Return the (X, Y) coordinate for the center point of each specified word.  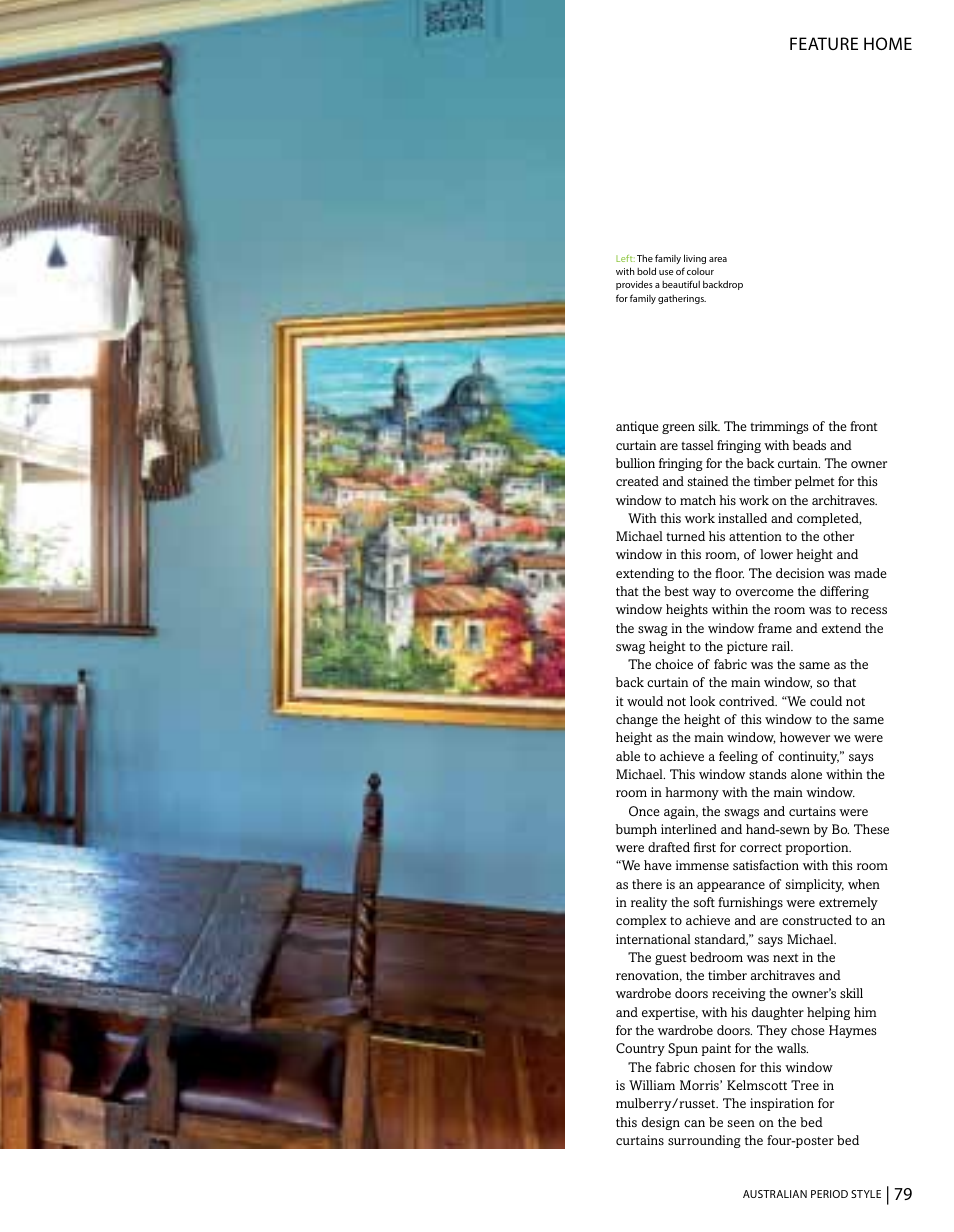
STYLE (866, 1194)
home (888, 43)
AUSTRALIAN (775, 1194)
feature (824, 43)
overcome (765, 592)
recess (869, 610)
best (676, 591)
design (661, 1123)
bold (646, 271)
